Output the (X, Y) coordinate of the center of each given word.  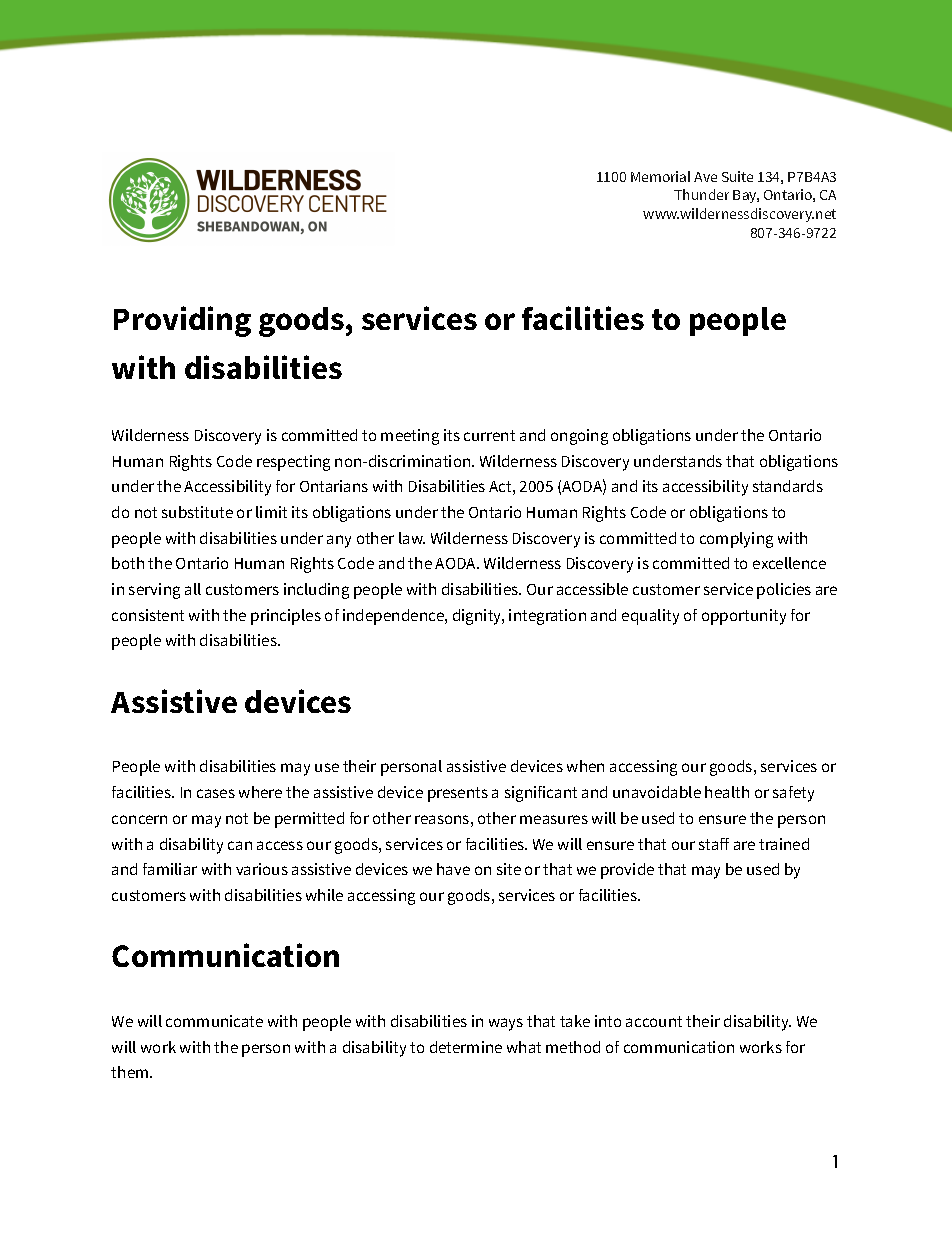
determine (466, 1047)
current (489, 435)
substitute (197, 512)
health (727, 792)
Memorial (660, 176)
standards (788, 486)
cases (216, 793)
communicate (214, 1021)
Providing (182, 321)
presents (458, 794)
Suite (737, 176)
